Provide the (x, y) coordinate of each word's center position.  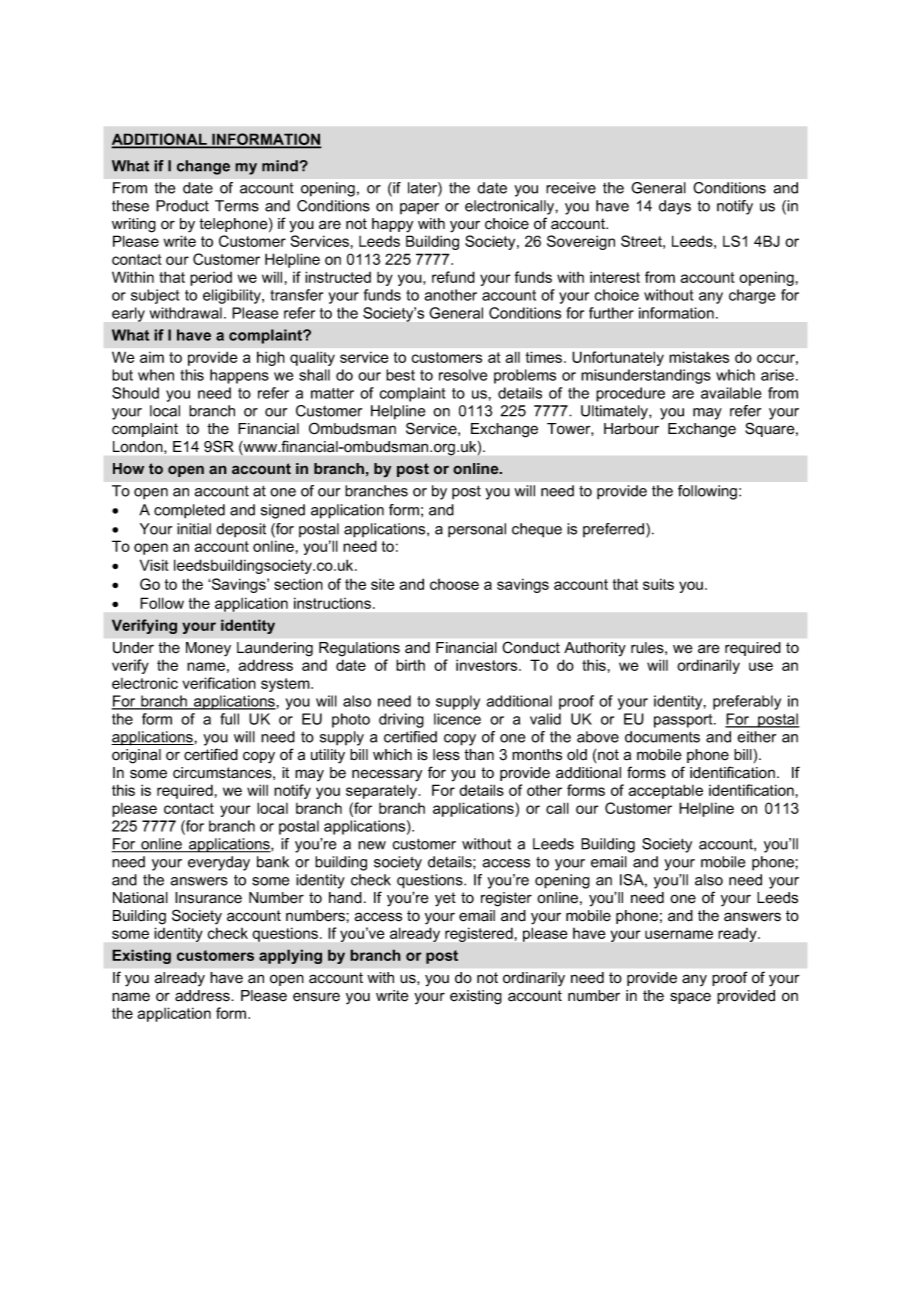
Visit (154, 565)
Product (182, 206)
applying (290, 956)
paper (419, 209)
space (690, 998)
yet (445, 899)
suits (658, 584)
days (675, 207)
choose (454, 584)
